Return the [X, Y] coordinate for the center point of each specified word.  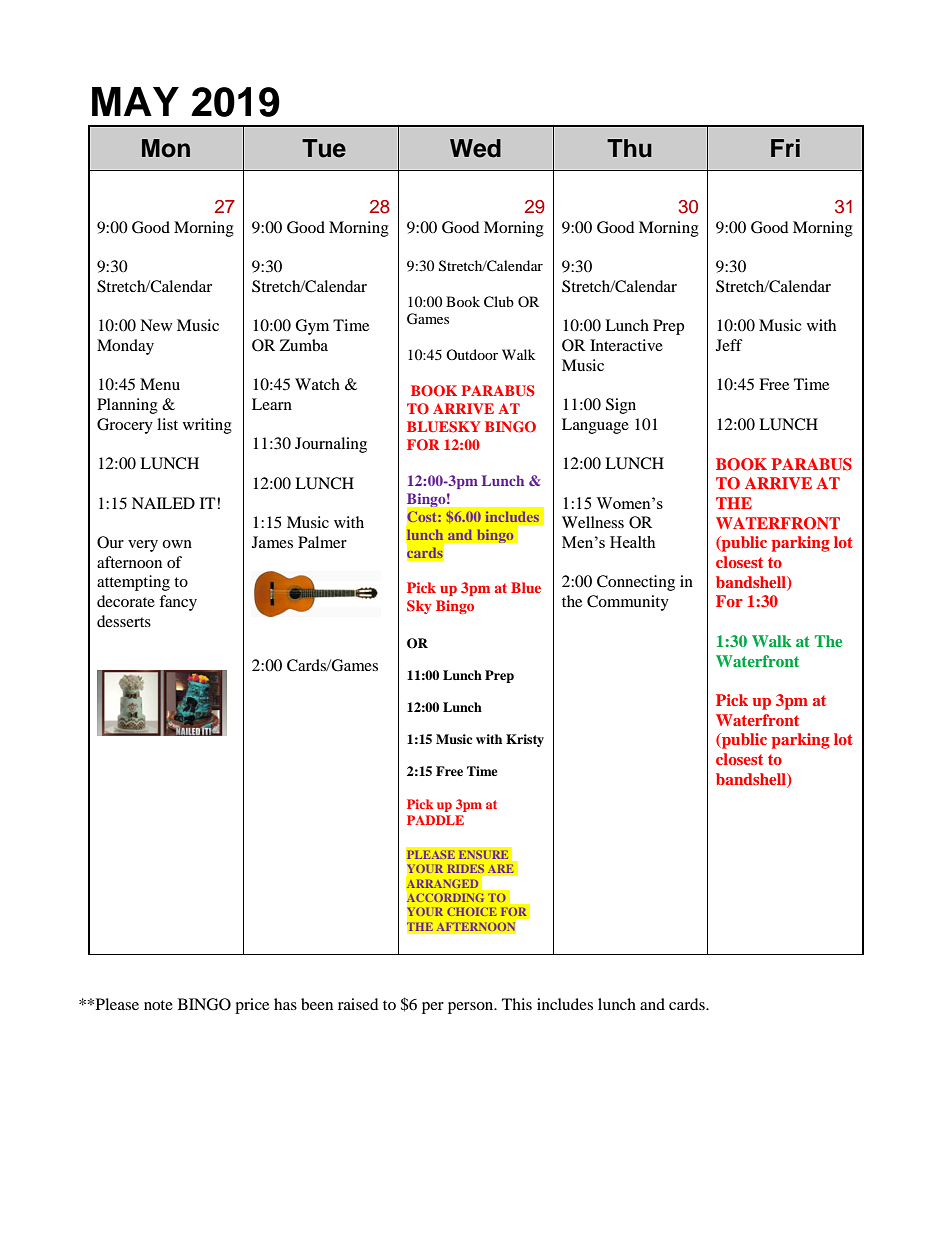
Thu [629, 148]
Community [628, 603]
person [472, 1008]
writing [207, 426]
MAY [135, 101]
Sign [621, 406]
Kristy [525, 740]
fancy [178, 603]
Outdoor [472, 354]
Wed [475, 148]
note [158, 1005]
